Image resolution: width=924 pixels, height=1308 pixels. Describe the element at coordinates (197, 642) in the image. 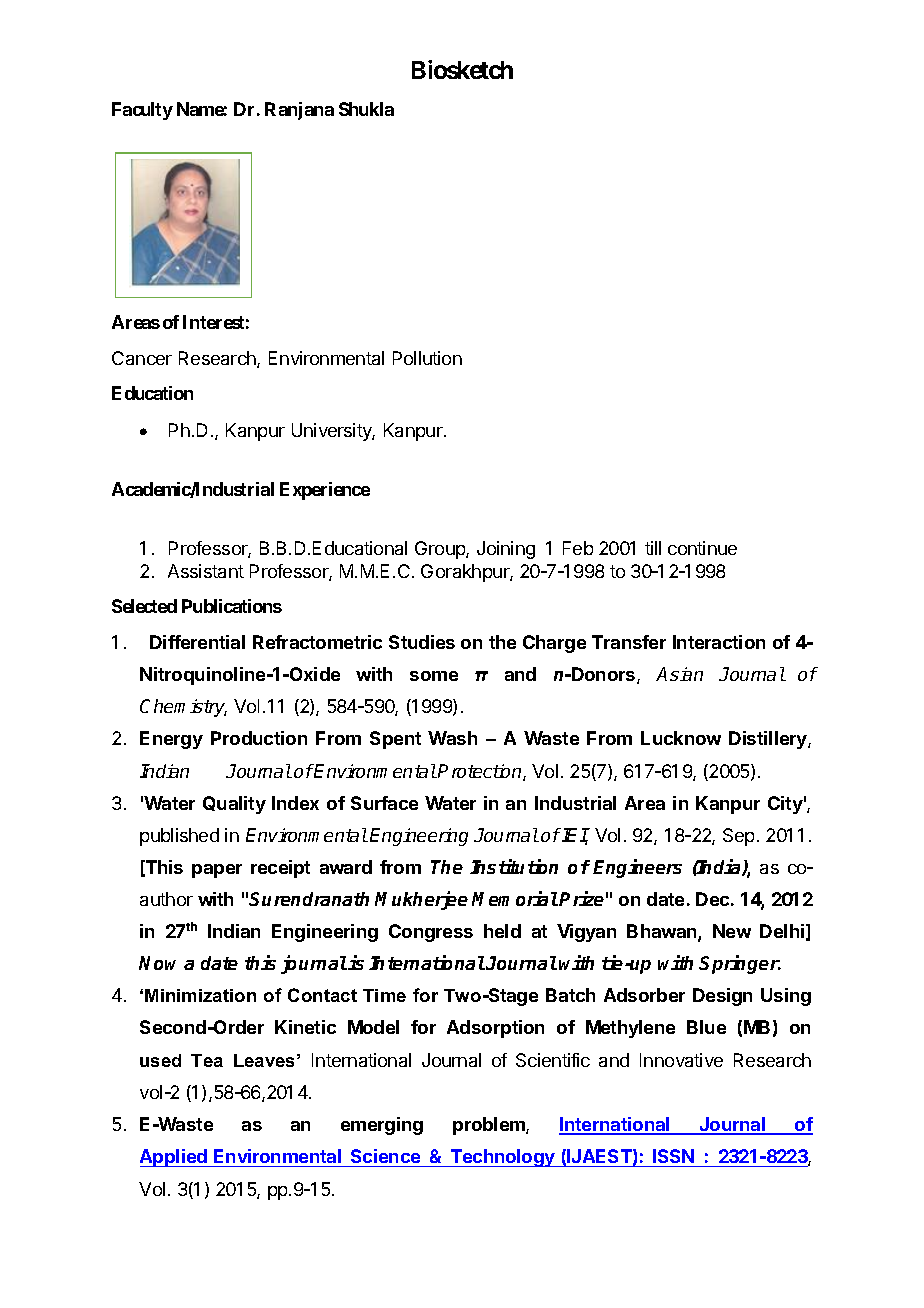

I see `Differential` at that location.
